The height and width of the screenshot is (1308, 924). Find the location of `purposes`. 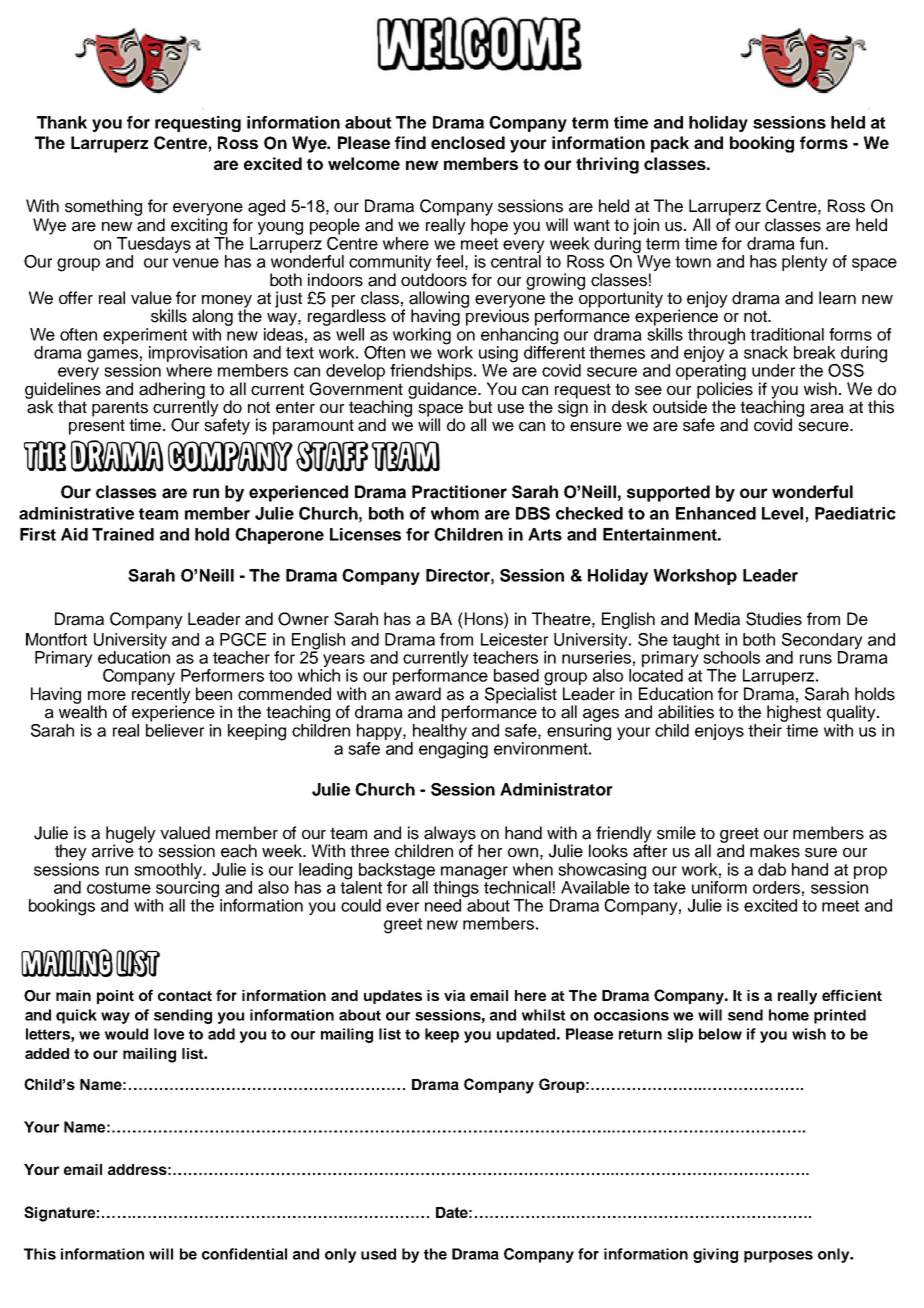

purposes is located at coordinates (778, 1257).
